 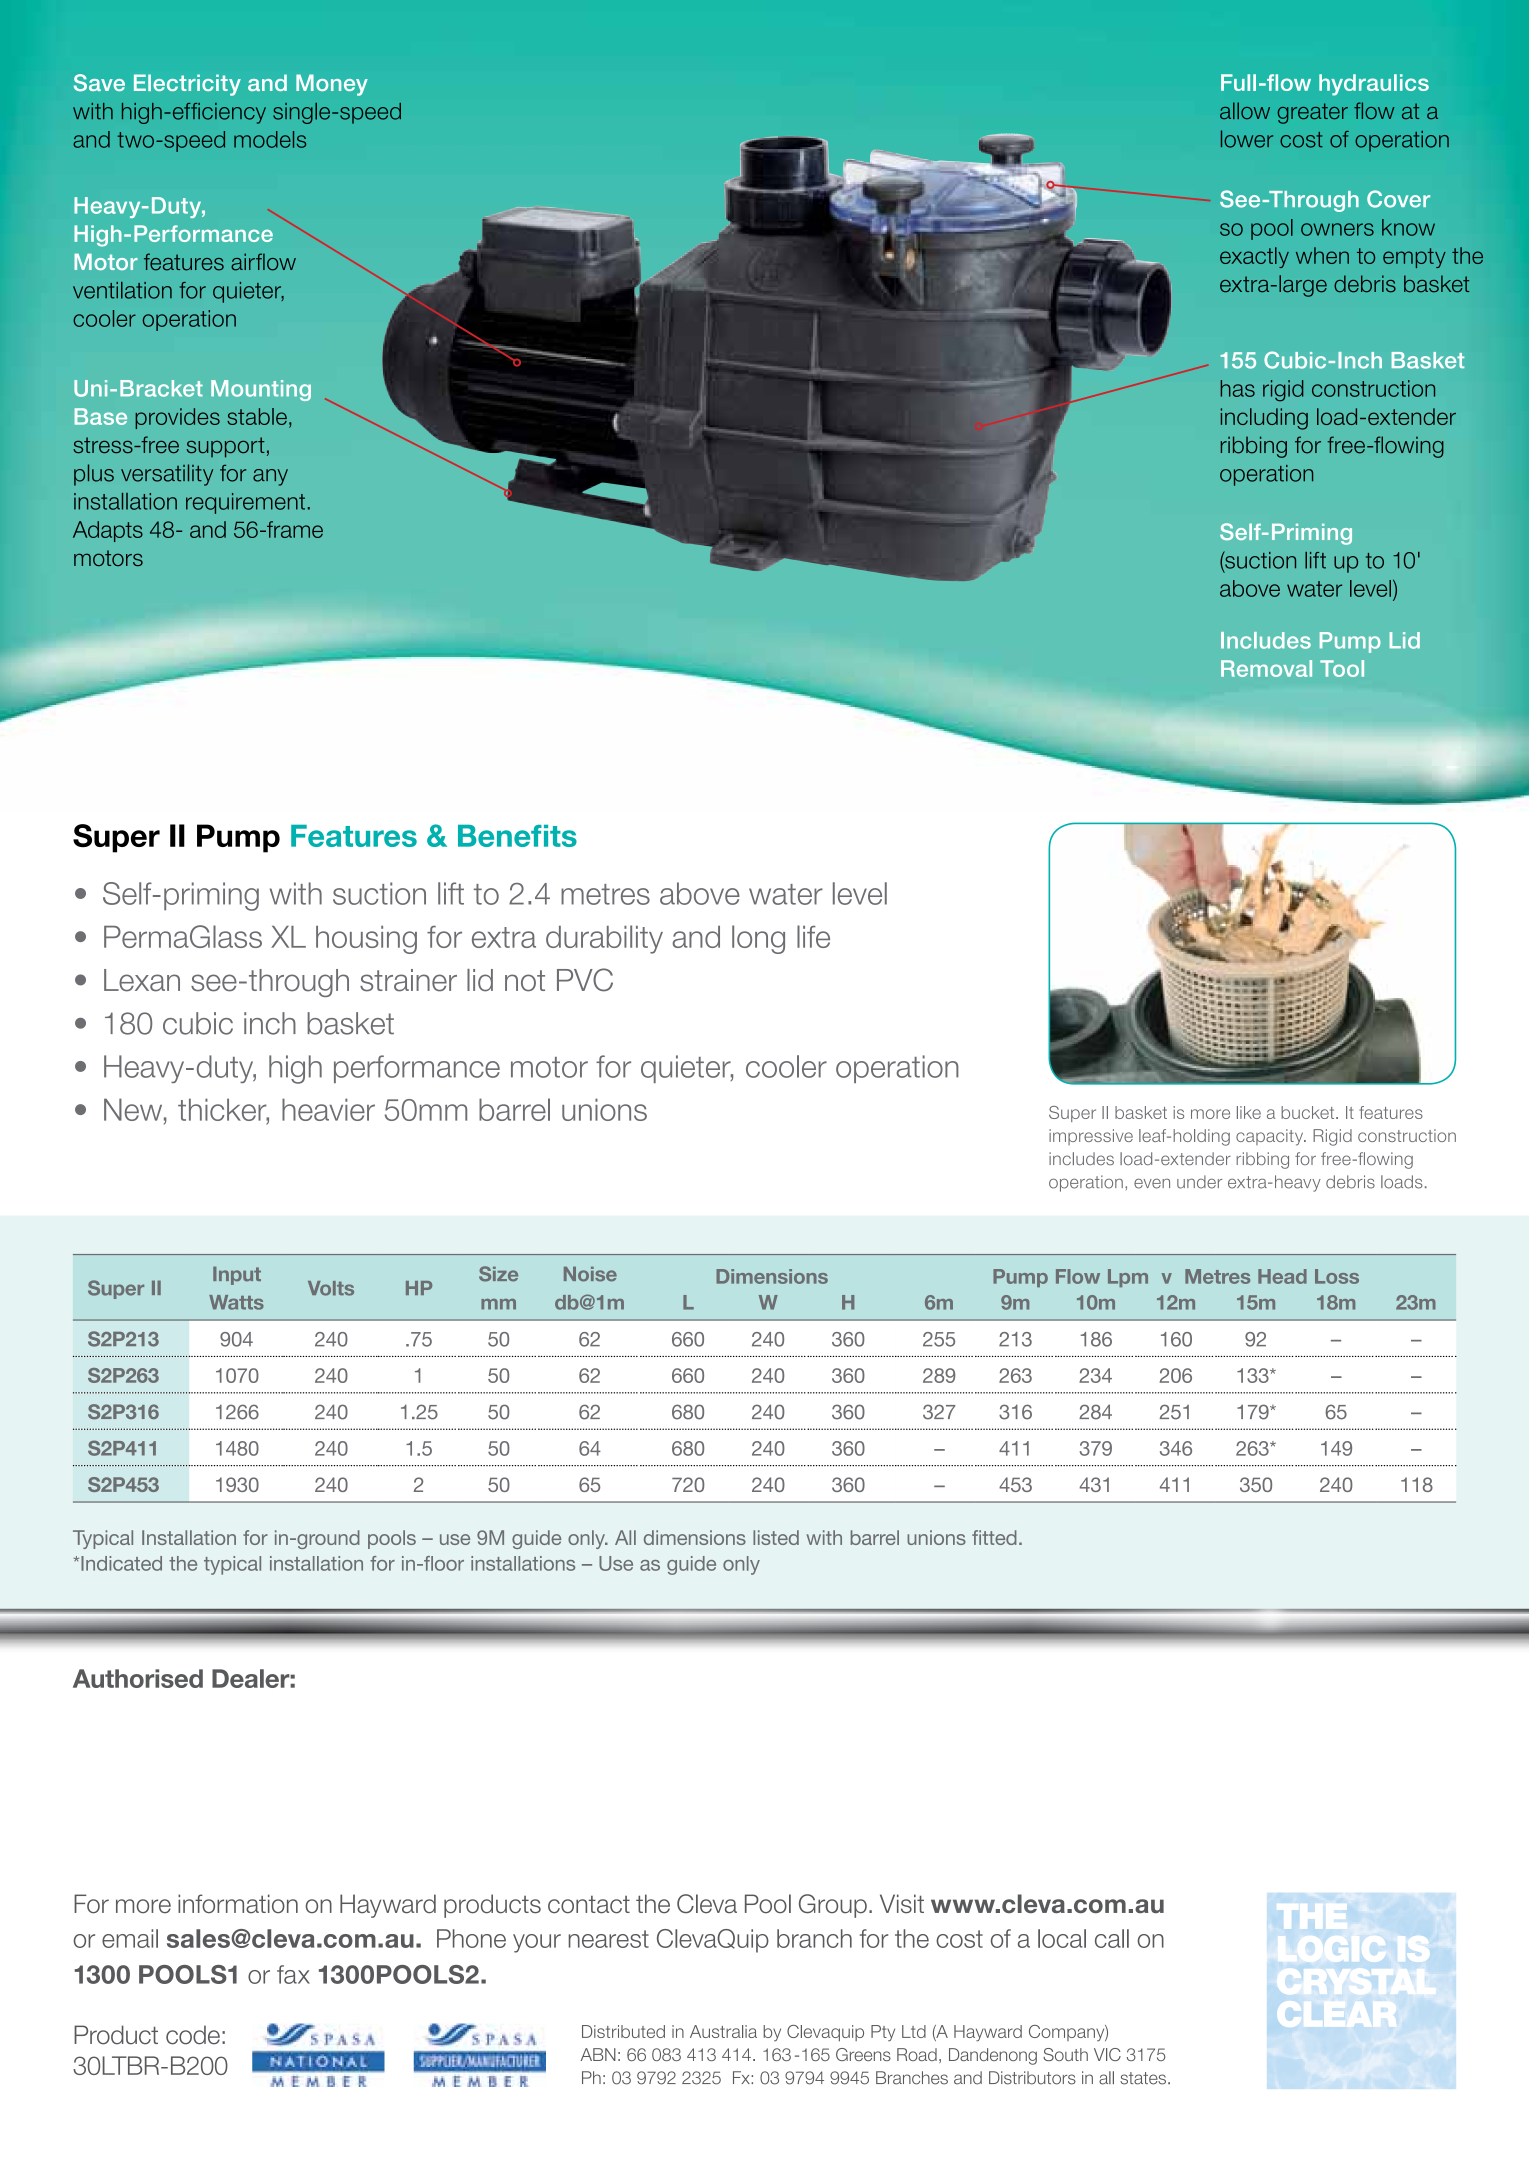 I want to click on code, so click(x=193, y=2035).
